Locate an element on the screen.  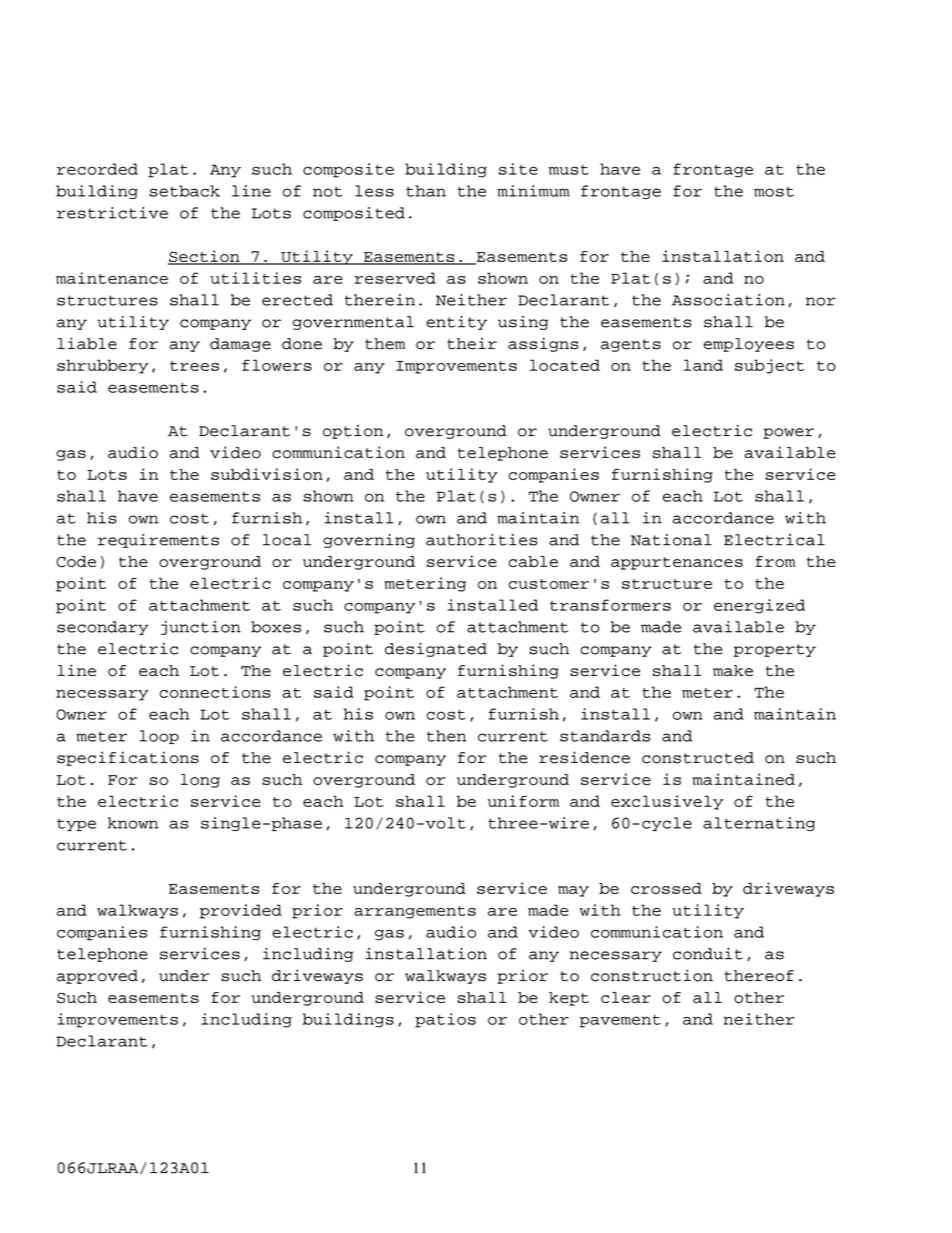
subdivision is located at coordinates (267, 474).
